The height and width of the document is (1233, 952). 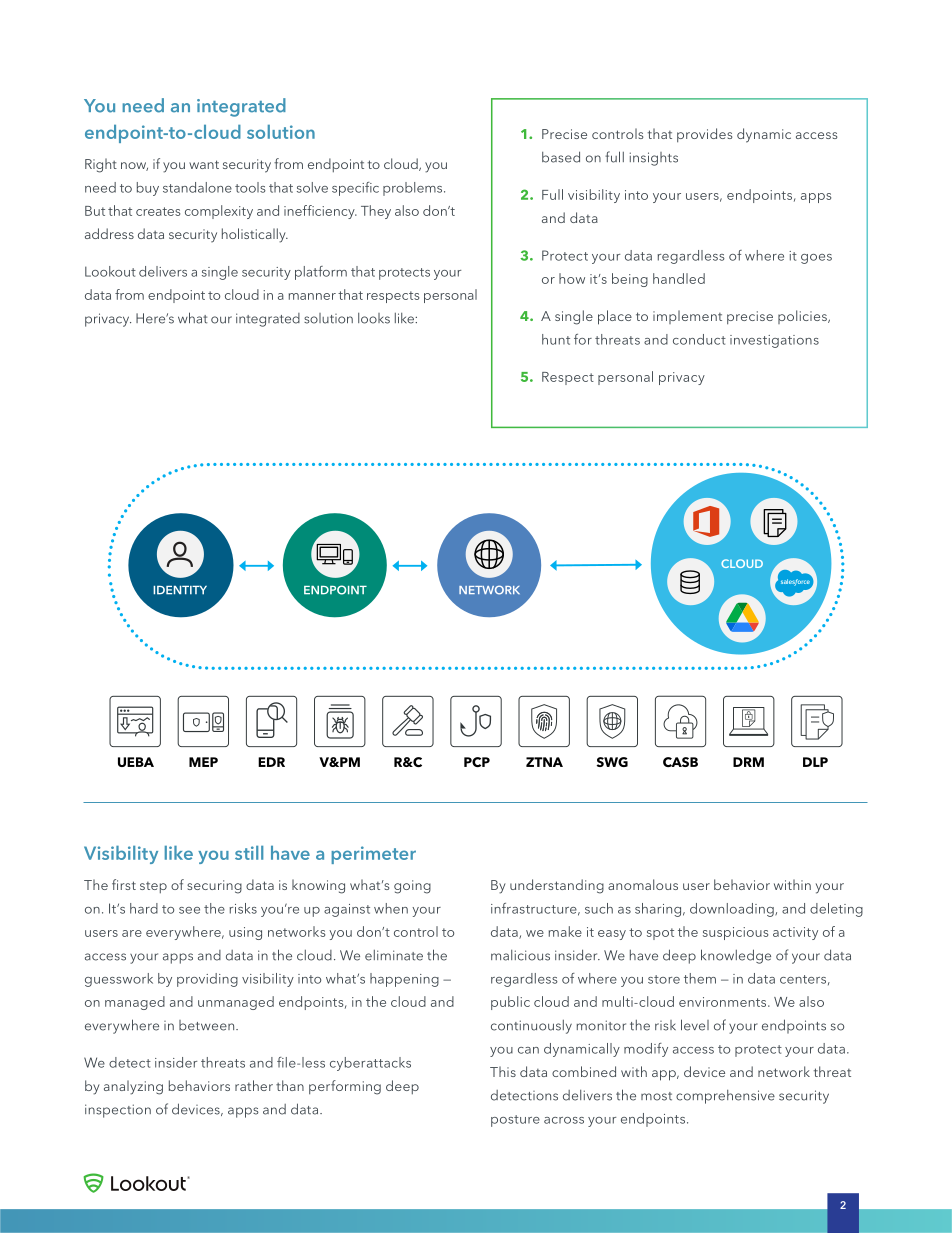 I want to click on hunt, so click(x=556, y=339).
